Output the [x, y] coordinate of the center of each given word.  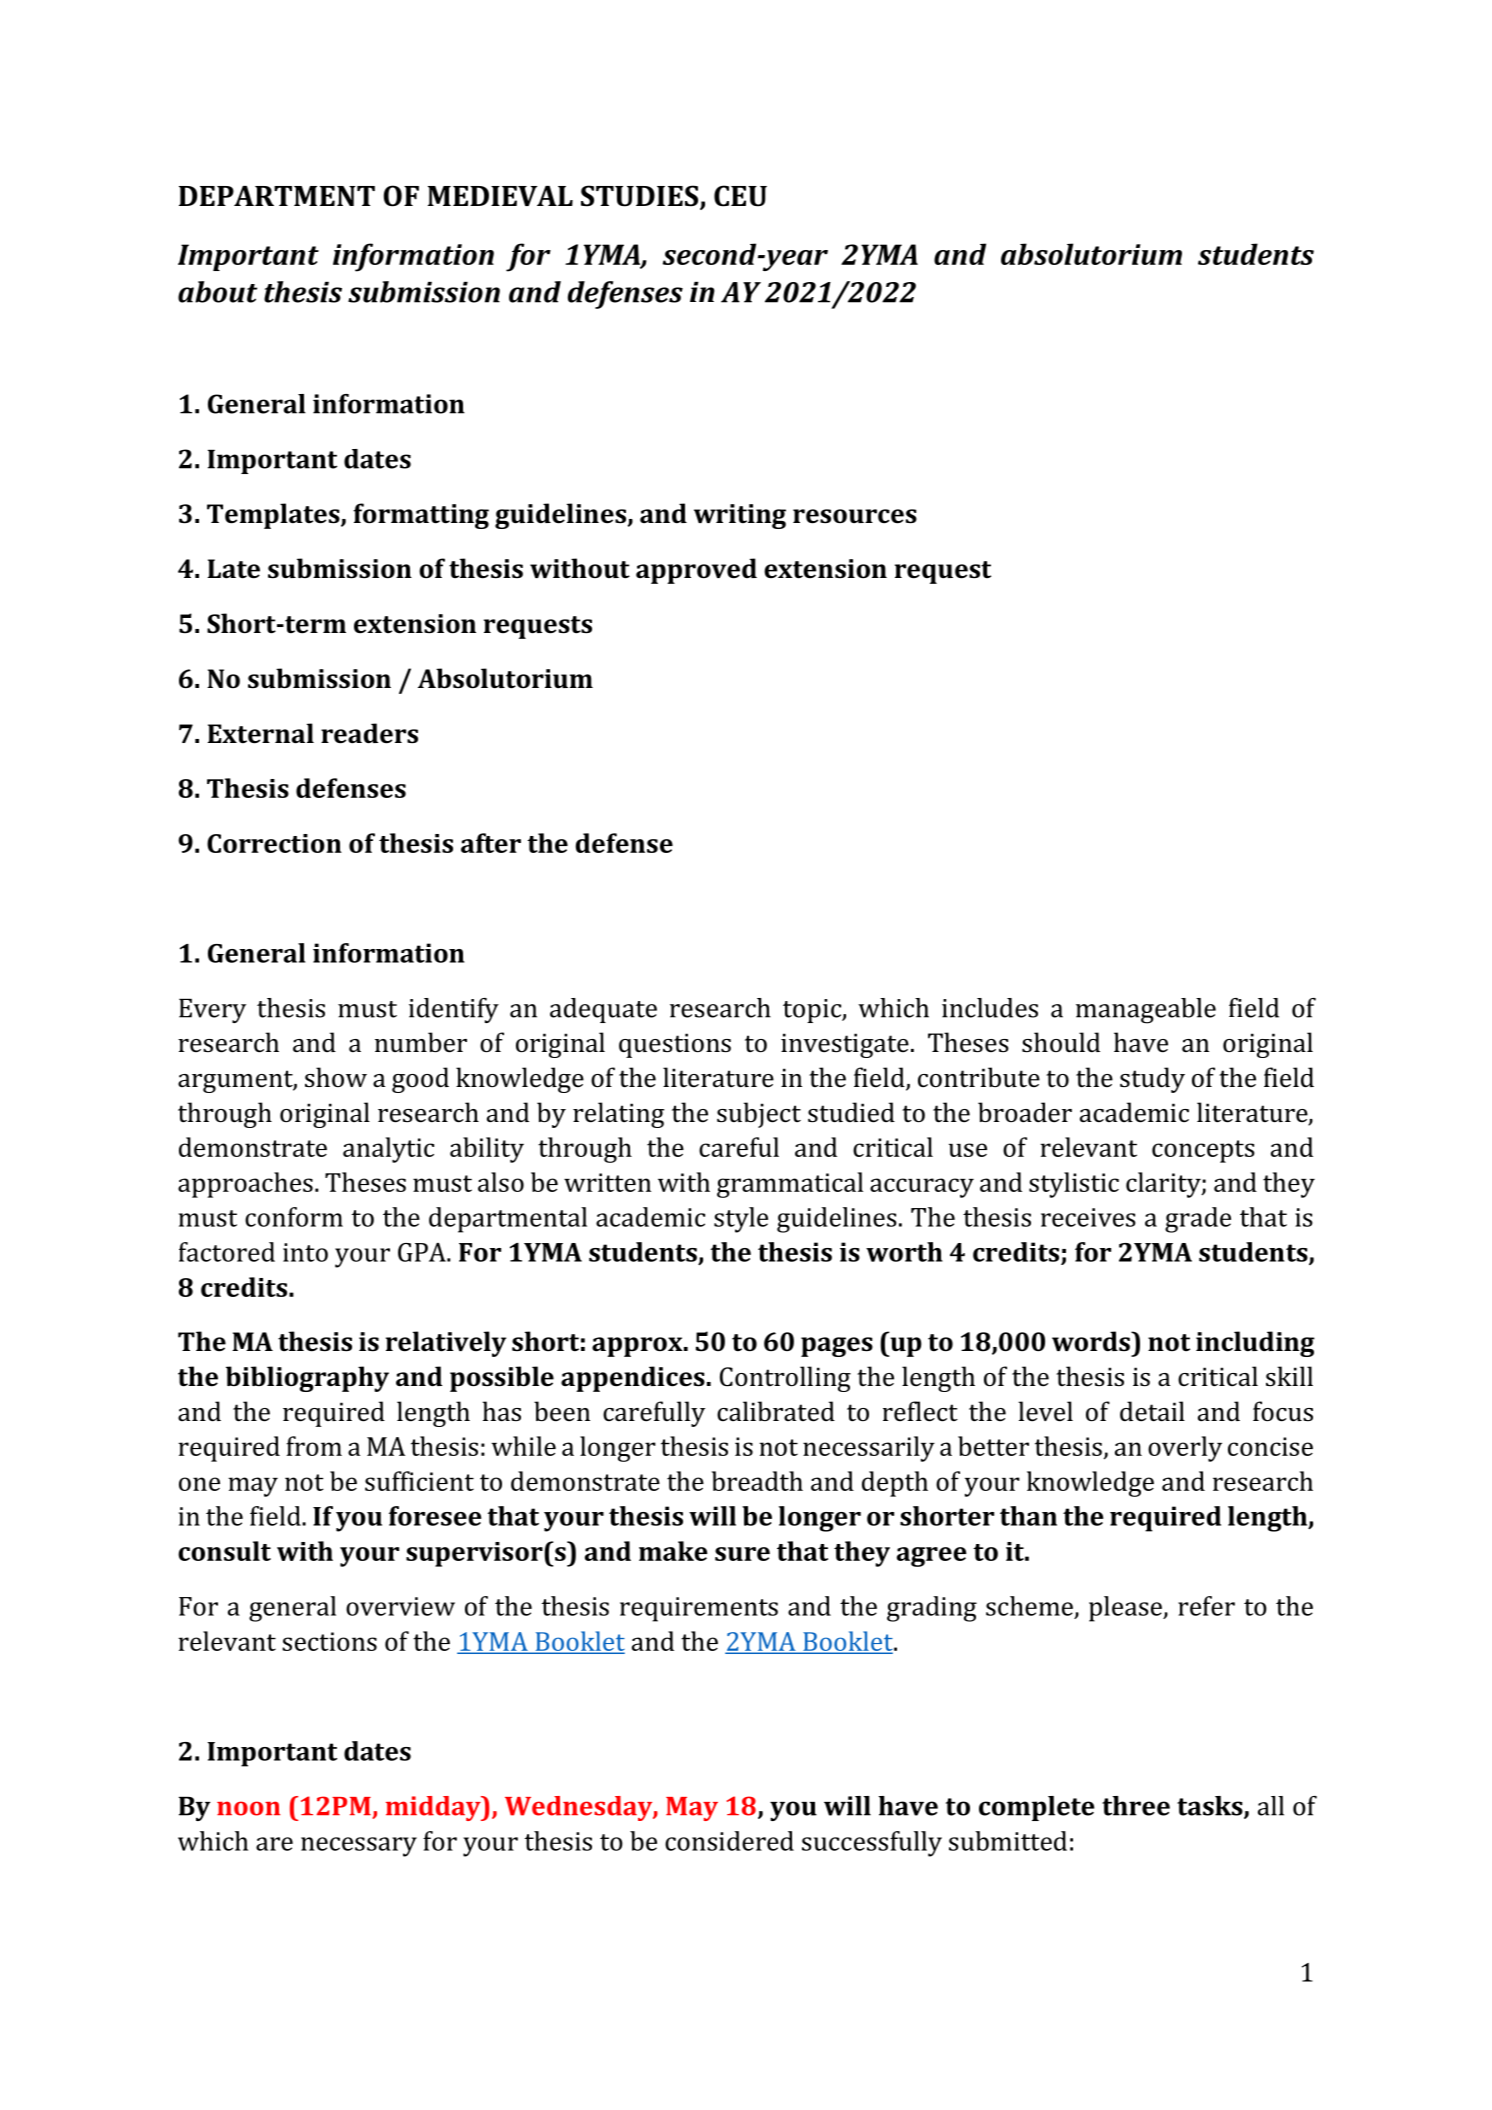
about [217, 292]
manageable [1146, 1011]
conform [294, 1217]
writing [740, 516]
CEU [740, 196]
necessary [359, 1847]
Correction [274, 843]
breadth [757, 1481]
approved [696, 571]
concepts [1203, 1151]
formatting [421, 516]
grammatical [790, 1185]
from [314, 1446]
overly [1185, 1449]
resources [855, 516]
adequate [603, 1010]
